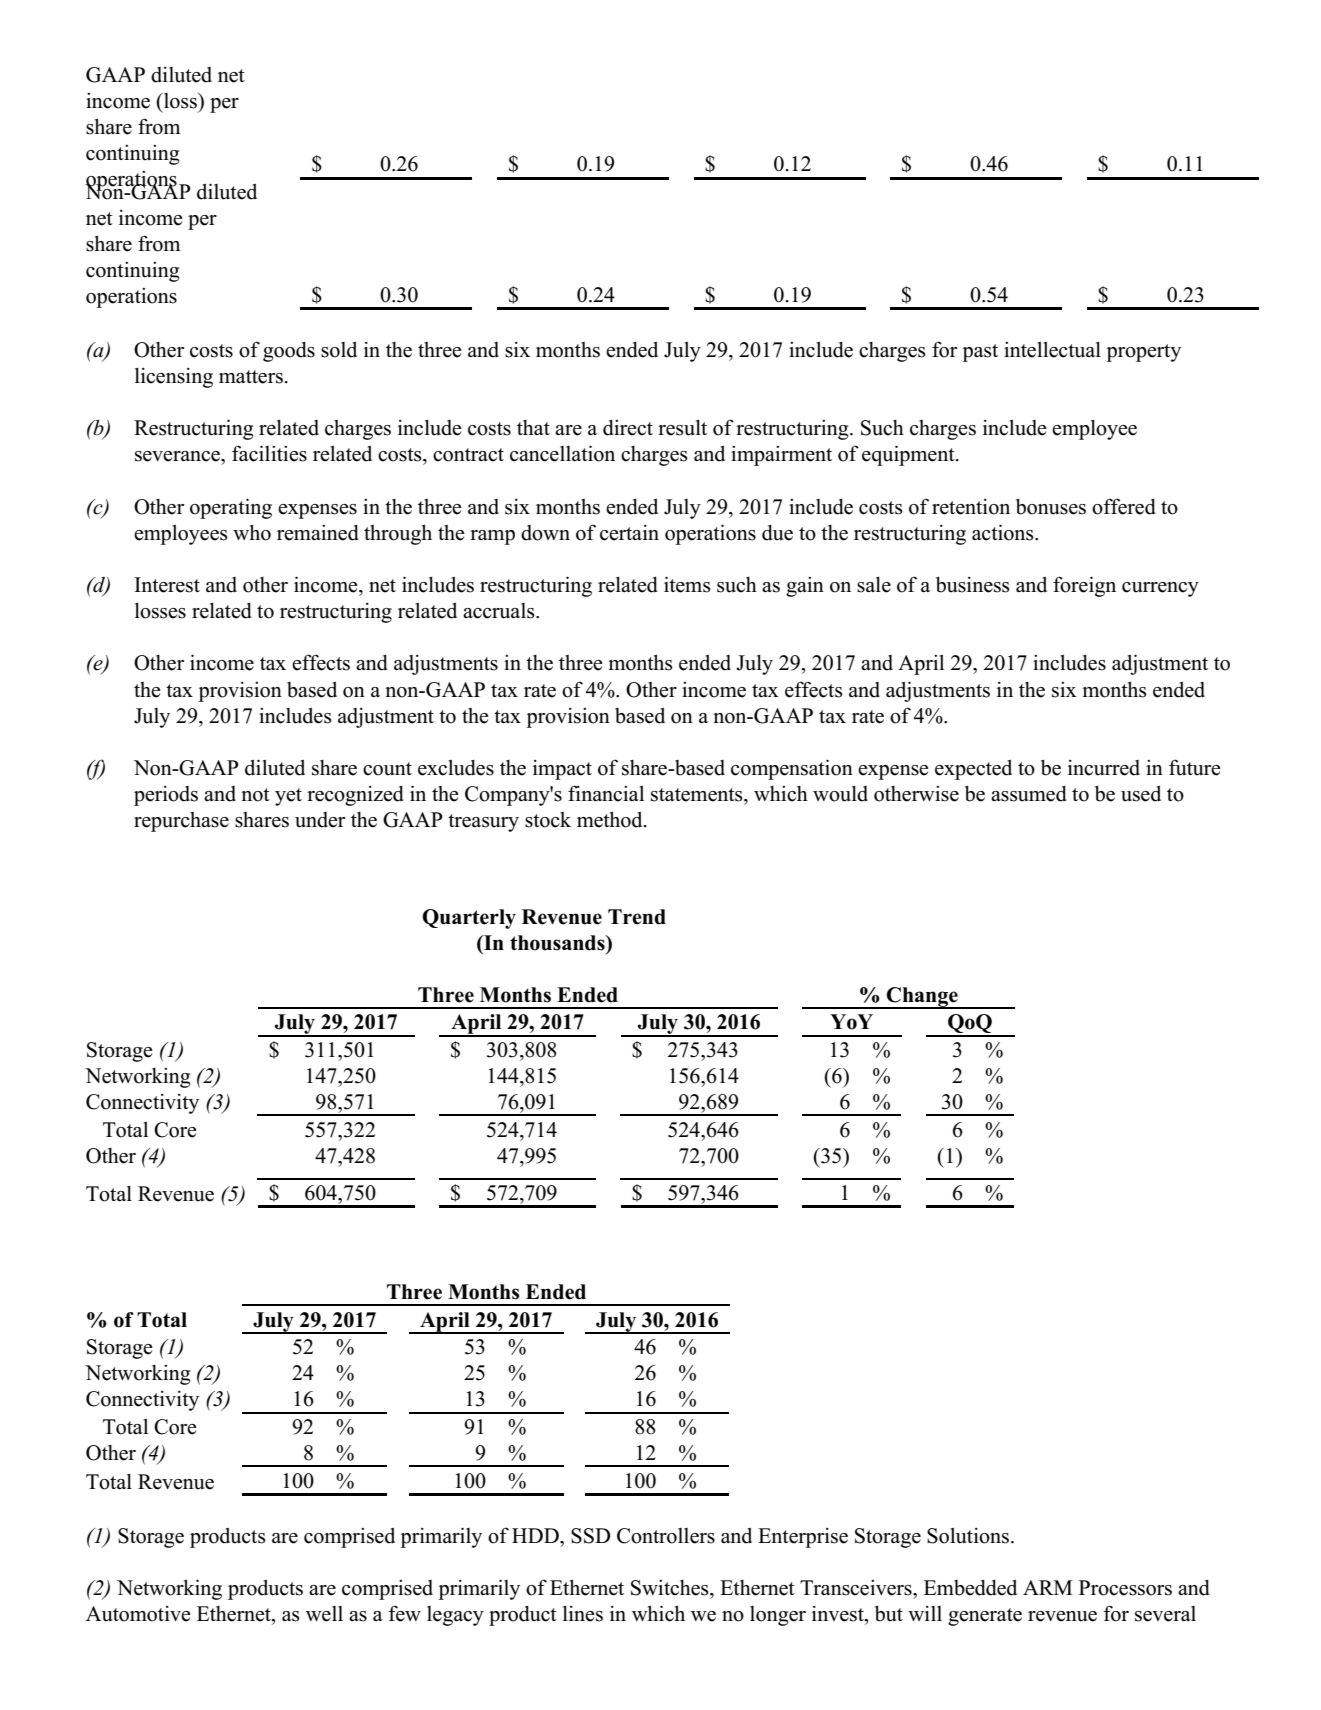  I want to click on statements, so click(698, 795).
